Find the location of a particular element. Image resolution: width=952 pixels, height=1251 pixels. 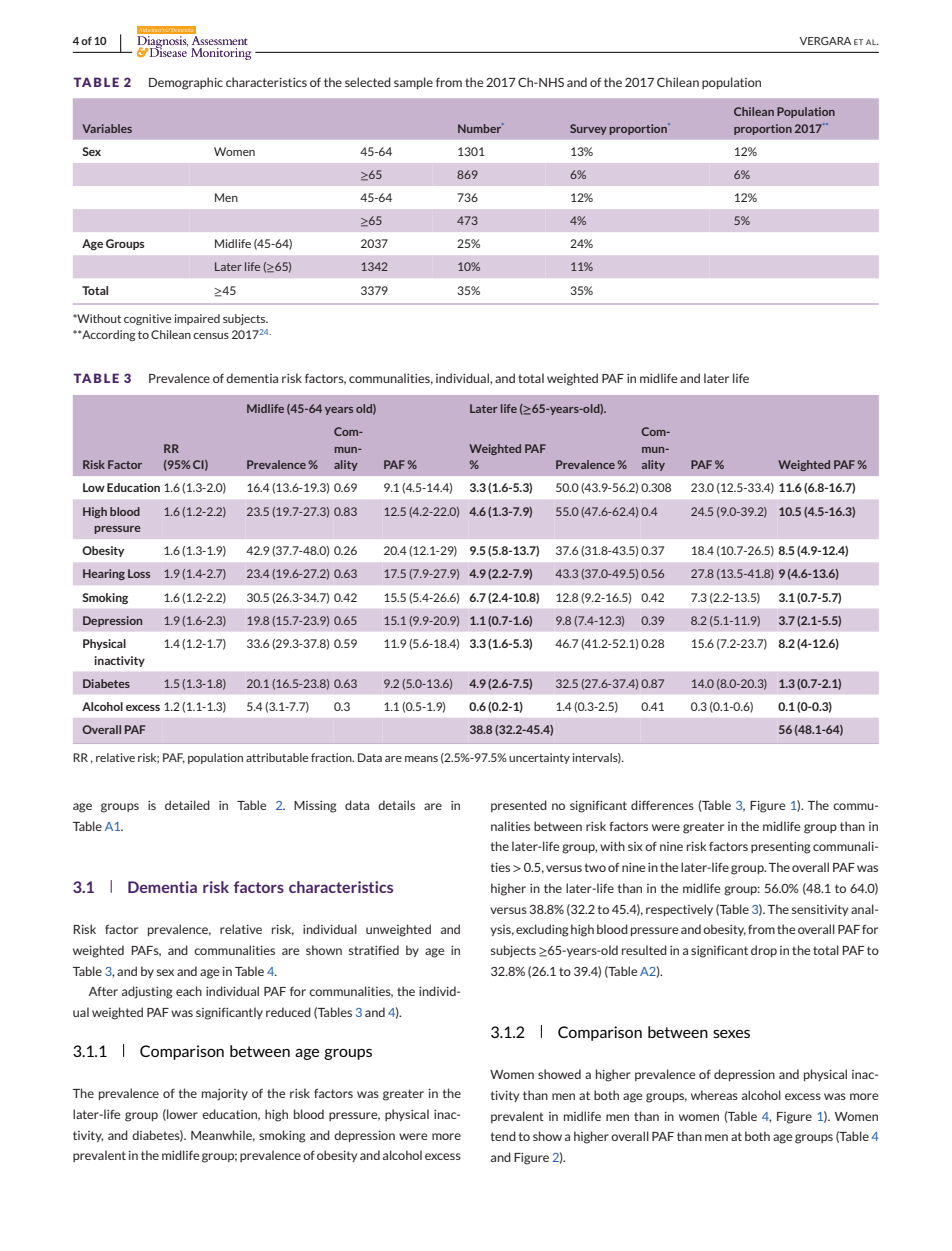

Demographic is located at coordinates (186, 83).
